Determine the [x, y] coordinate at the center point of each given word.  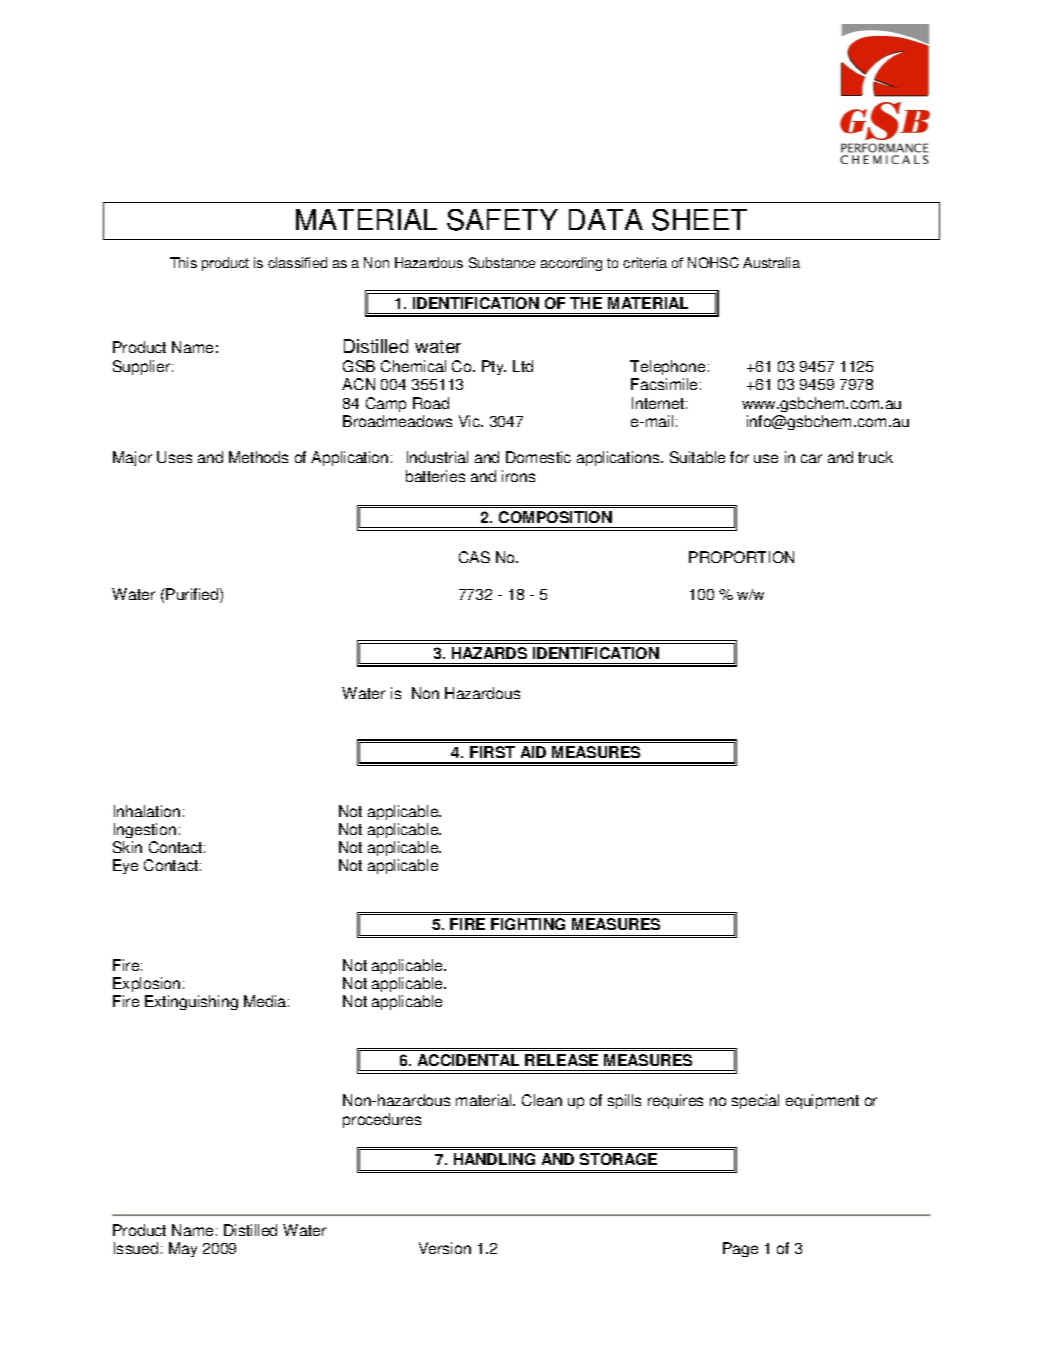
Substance [502, 262]
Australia [771, 262]
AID [533, 752]
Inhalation [147, 811]
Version [445, 1248]
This [183, 262]
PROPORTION [741, 557]
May [183, 1249]
